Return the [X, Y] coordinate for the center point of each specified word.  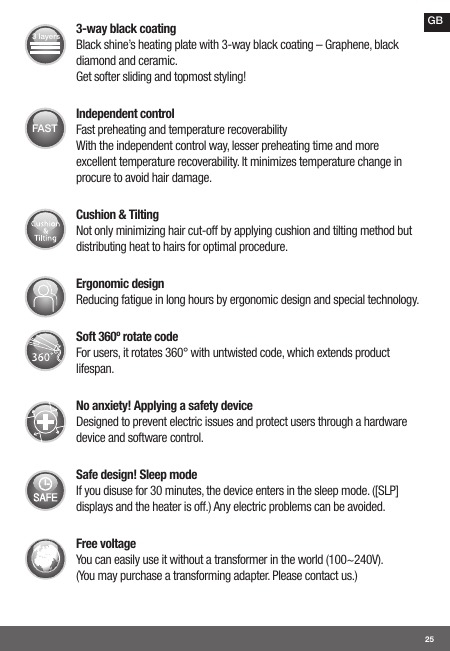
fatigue [136, 300]
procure [93, 179]
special [349, 300]
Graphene [348, 45]
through [335, 422]
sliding [137, 77]
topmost [193, 78]
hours [201, 299]
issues [219, 421]
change [374, 162]
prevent [150, 423]
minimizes [274, 161]
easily [127, 560]
